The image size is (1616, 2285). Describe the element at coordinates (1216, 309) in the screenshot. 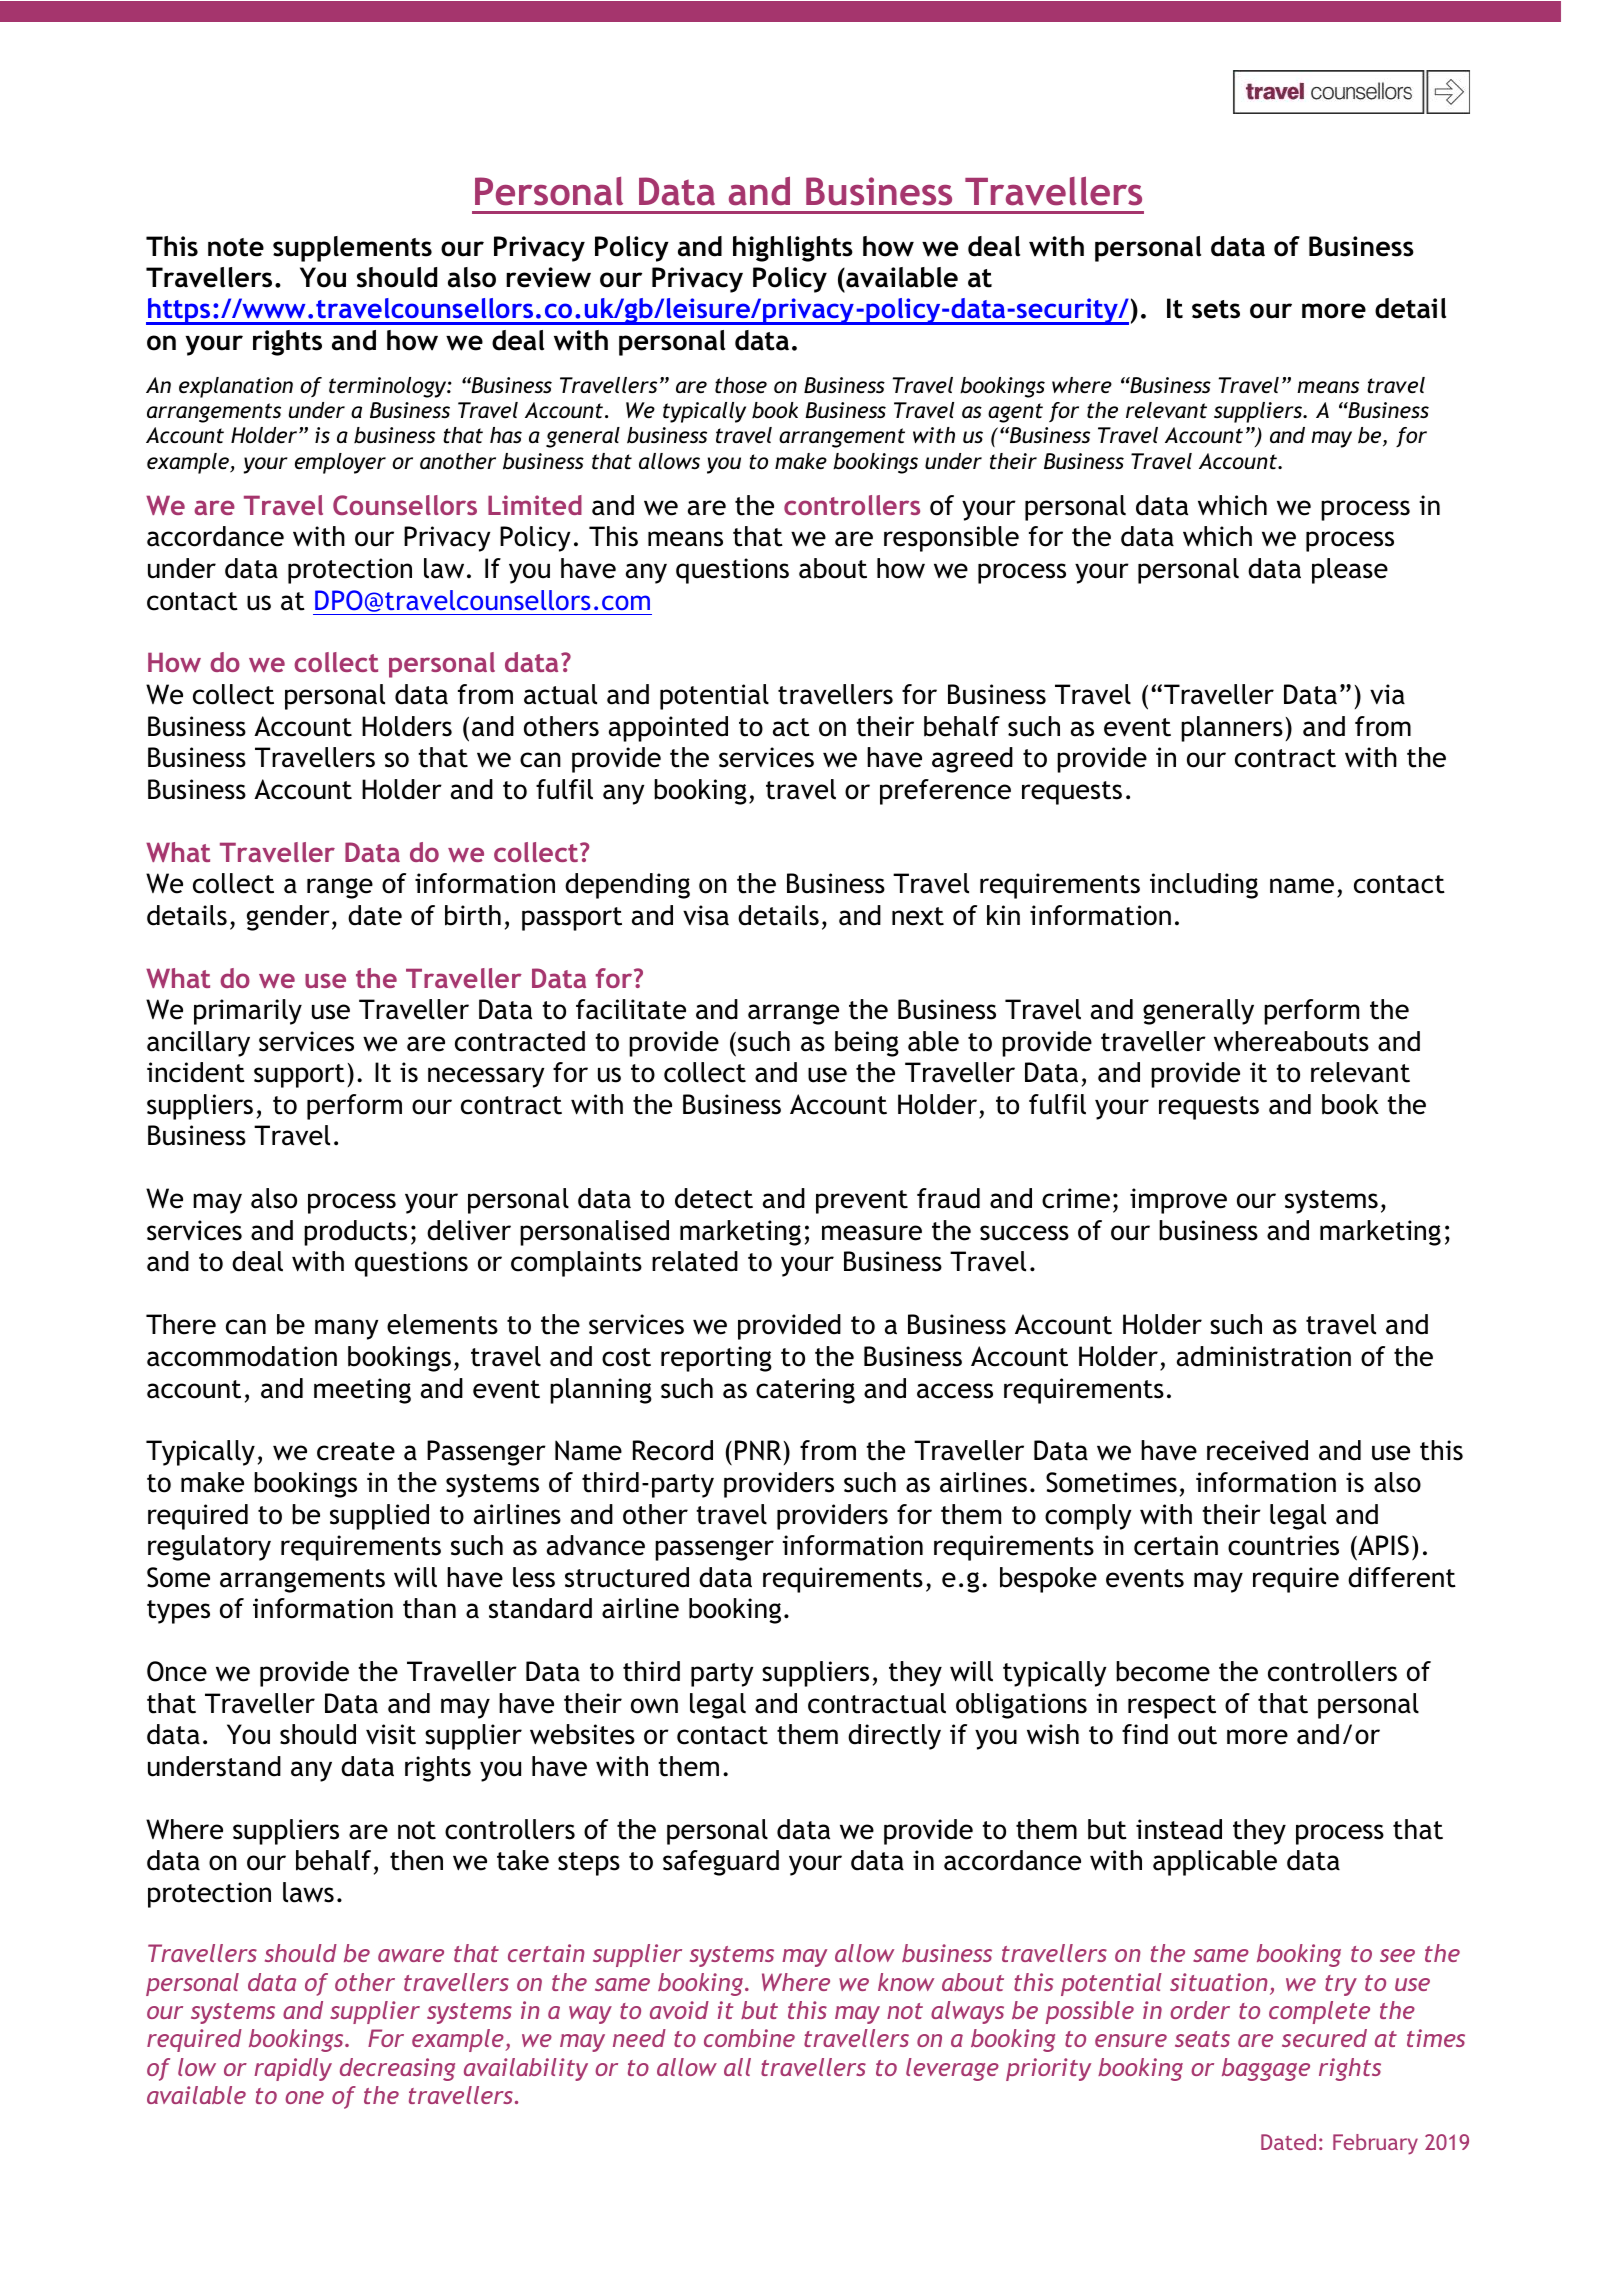

I see `sets` at that location.
